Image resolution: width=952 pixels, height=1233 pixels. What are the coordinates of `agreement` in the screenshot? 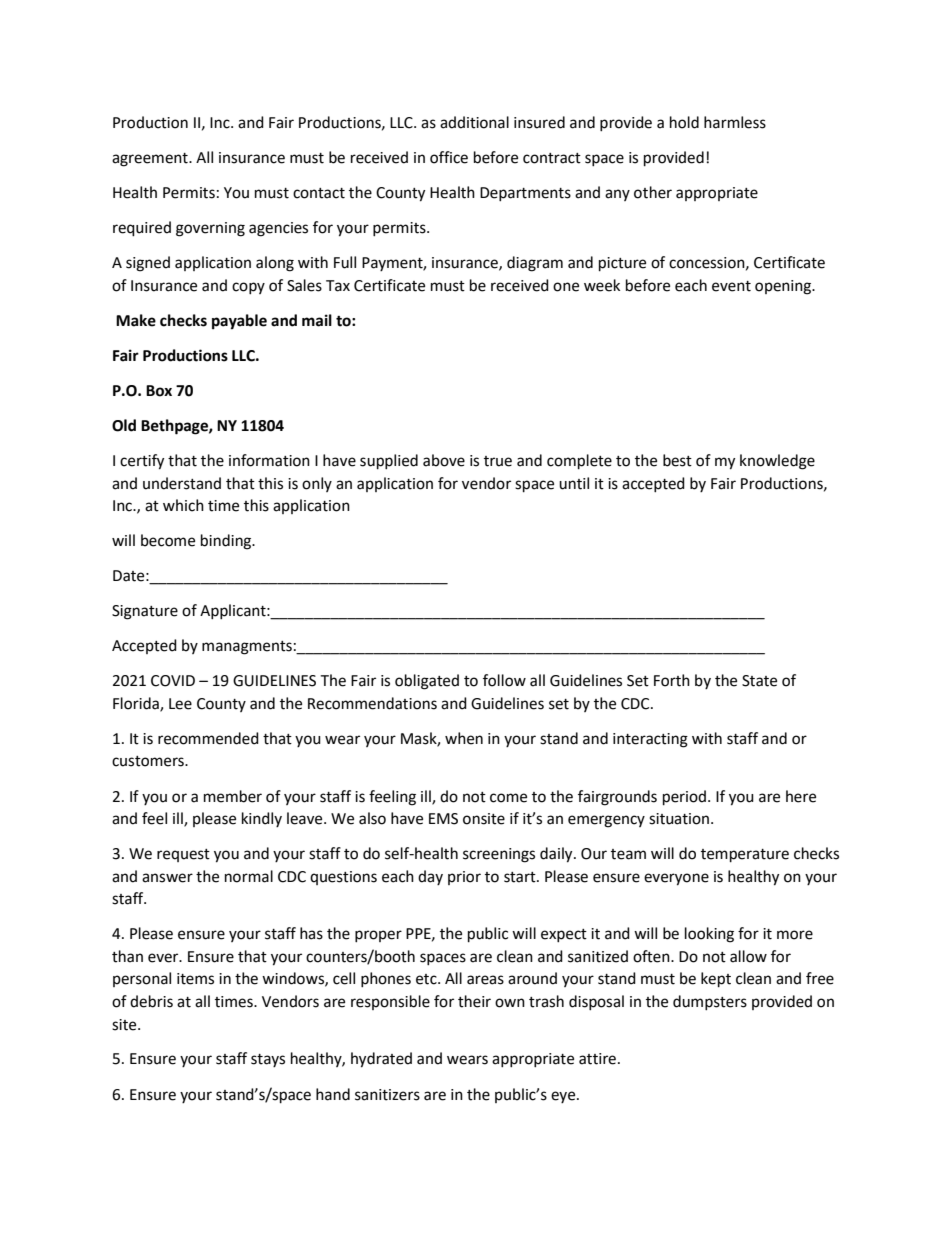 It's located at (151, 160).
